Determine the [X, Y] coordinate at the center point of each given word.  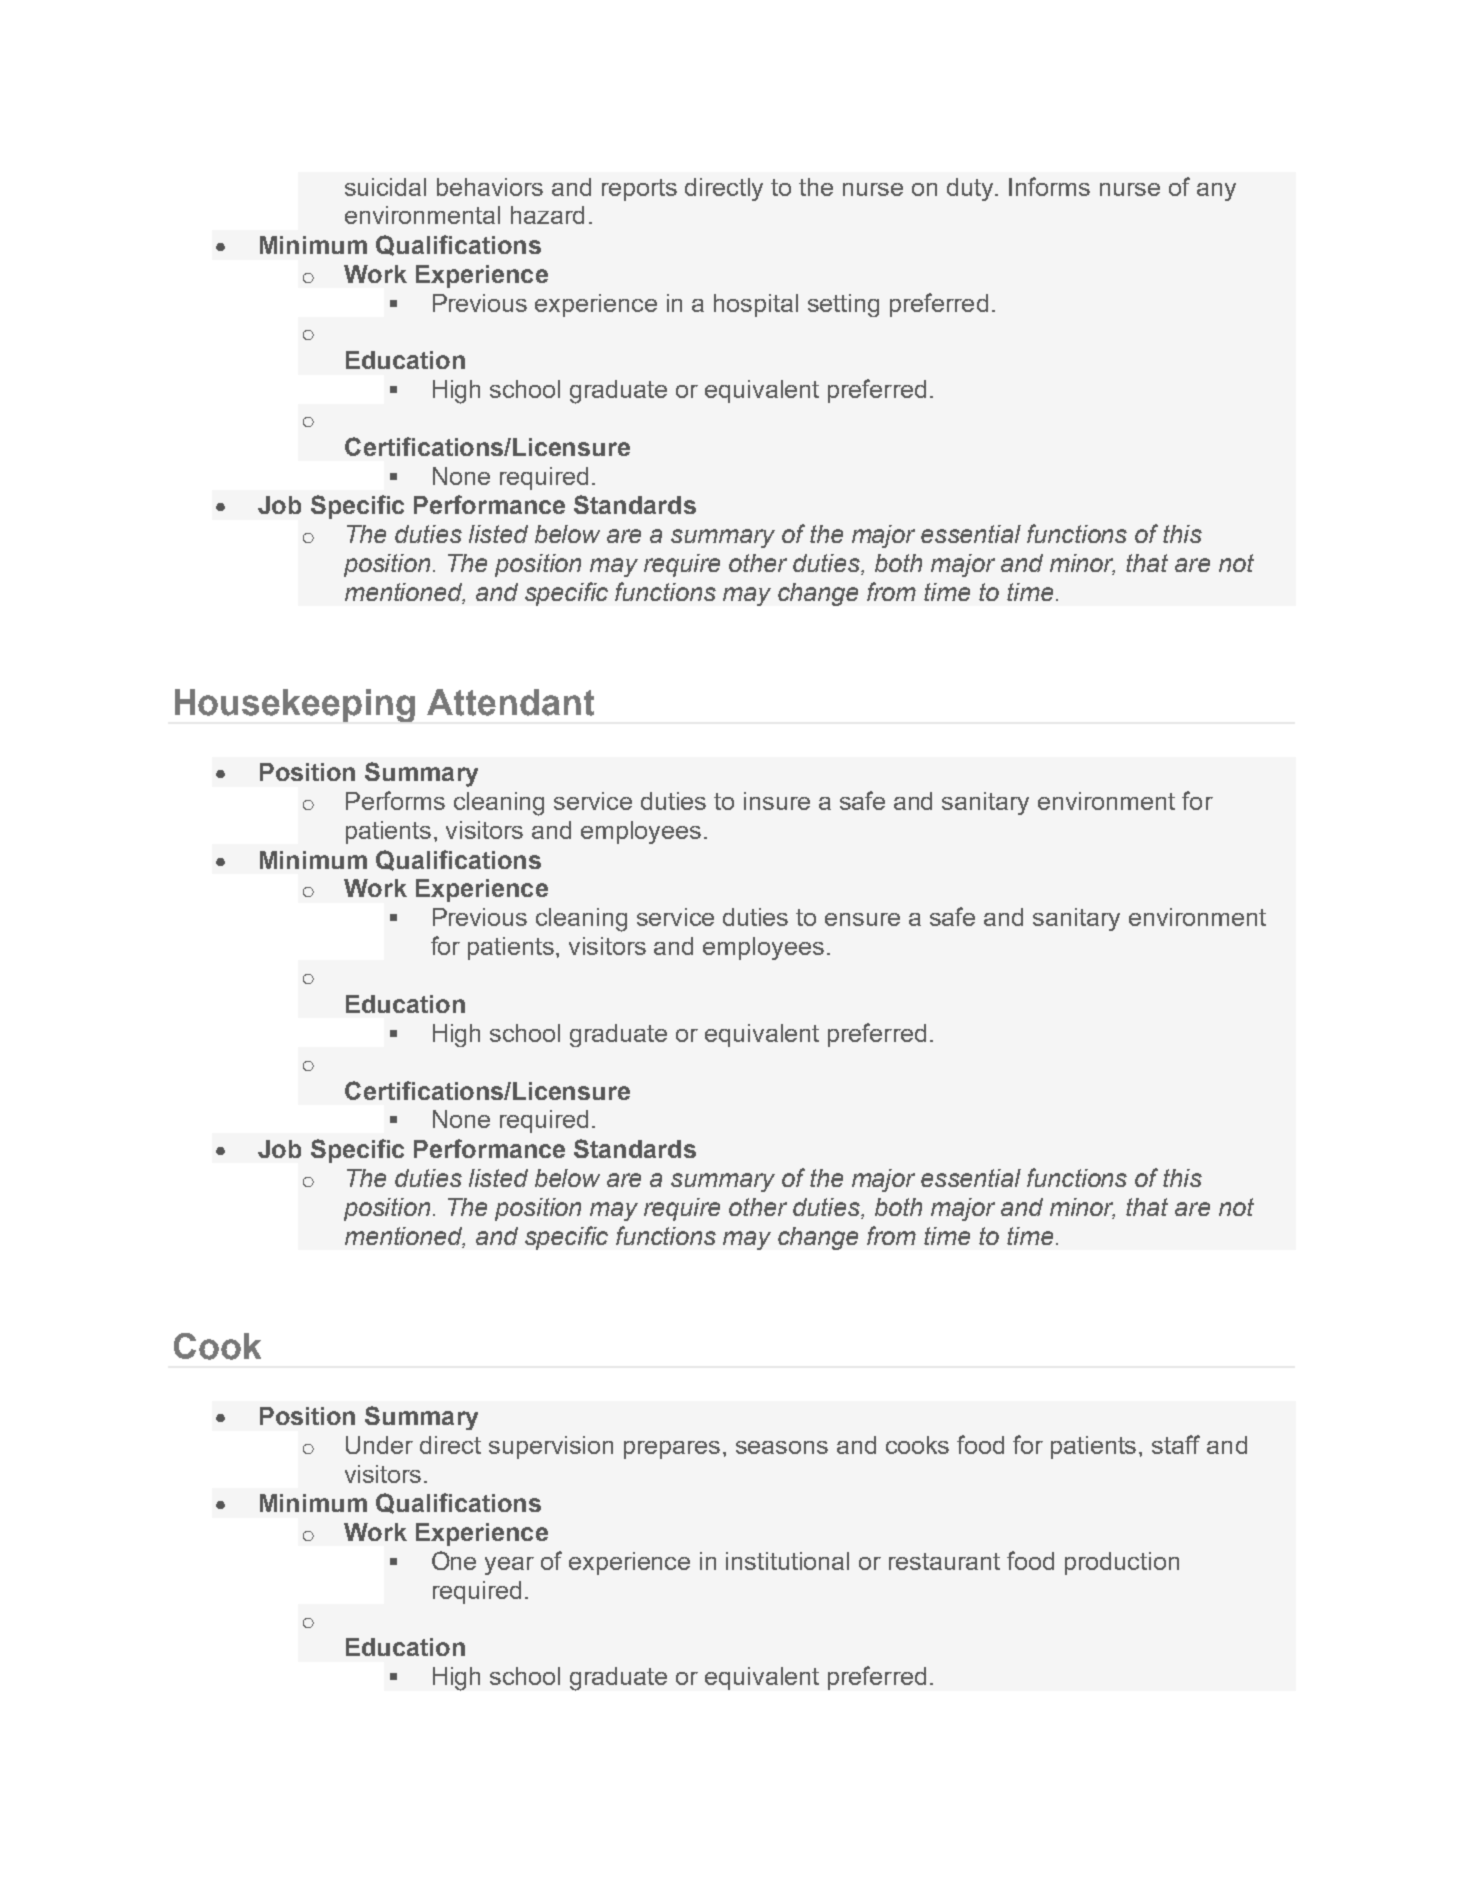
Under [379, 1445]
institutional [787, 1561]
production [1122, 1563]
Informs [1049, 186]
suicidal [385, 187]
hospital [756, 305]
